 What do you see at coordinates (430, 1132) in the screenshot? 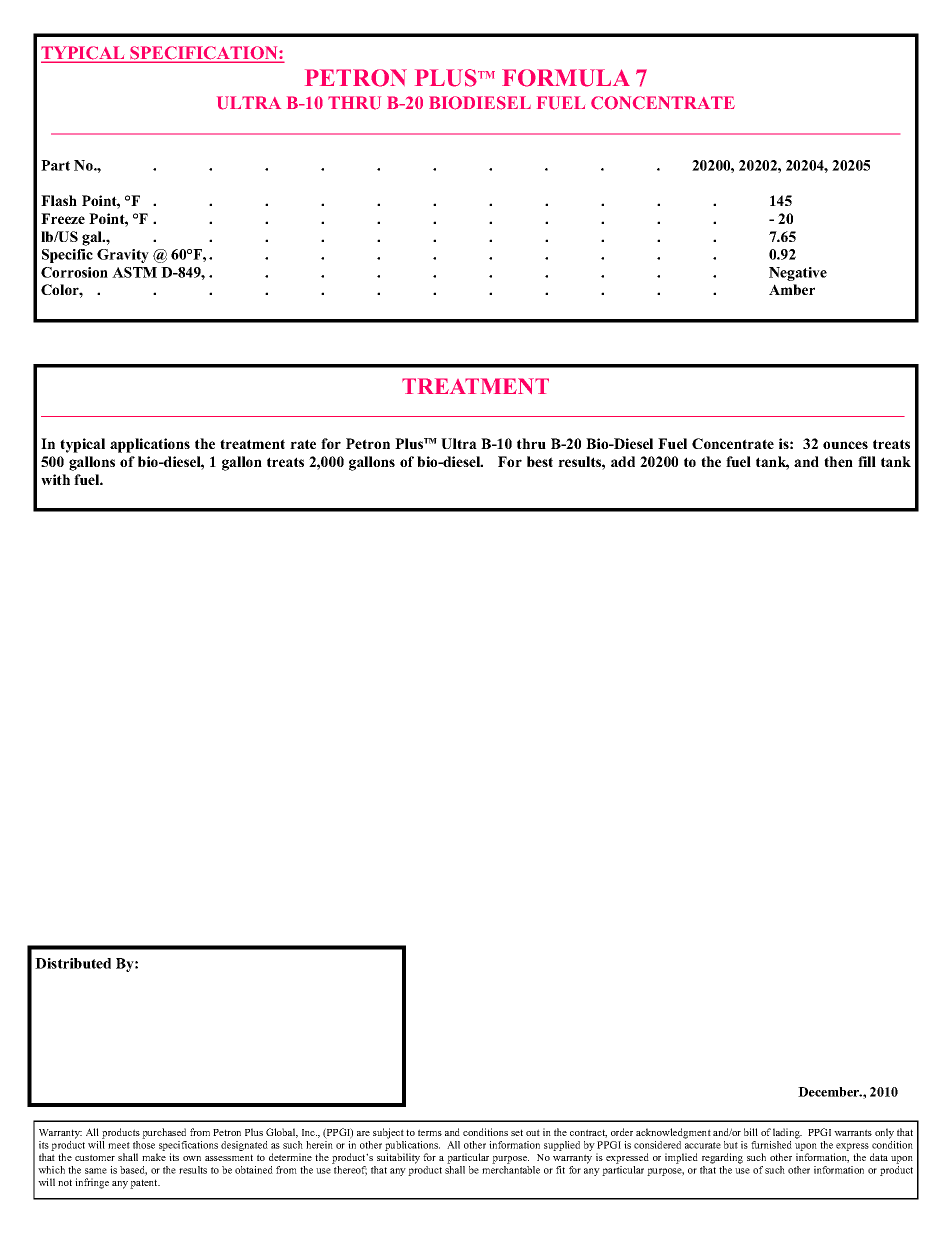
I see `terms` at bounding box center [430, 1132].
